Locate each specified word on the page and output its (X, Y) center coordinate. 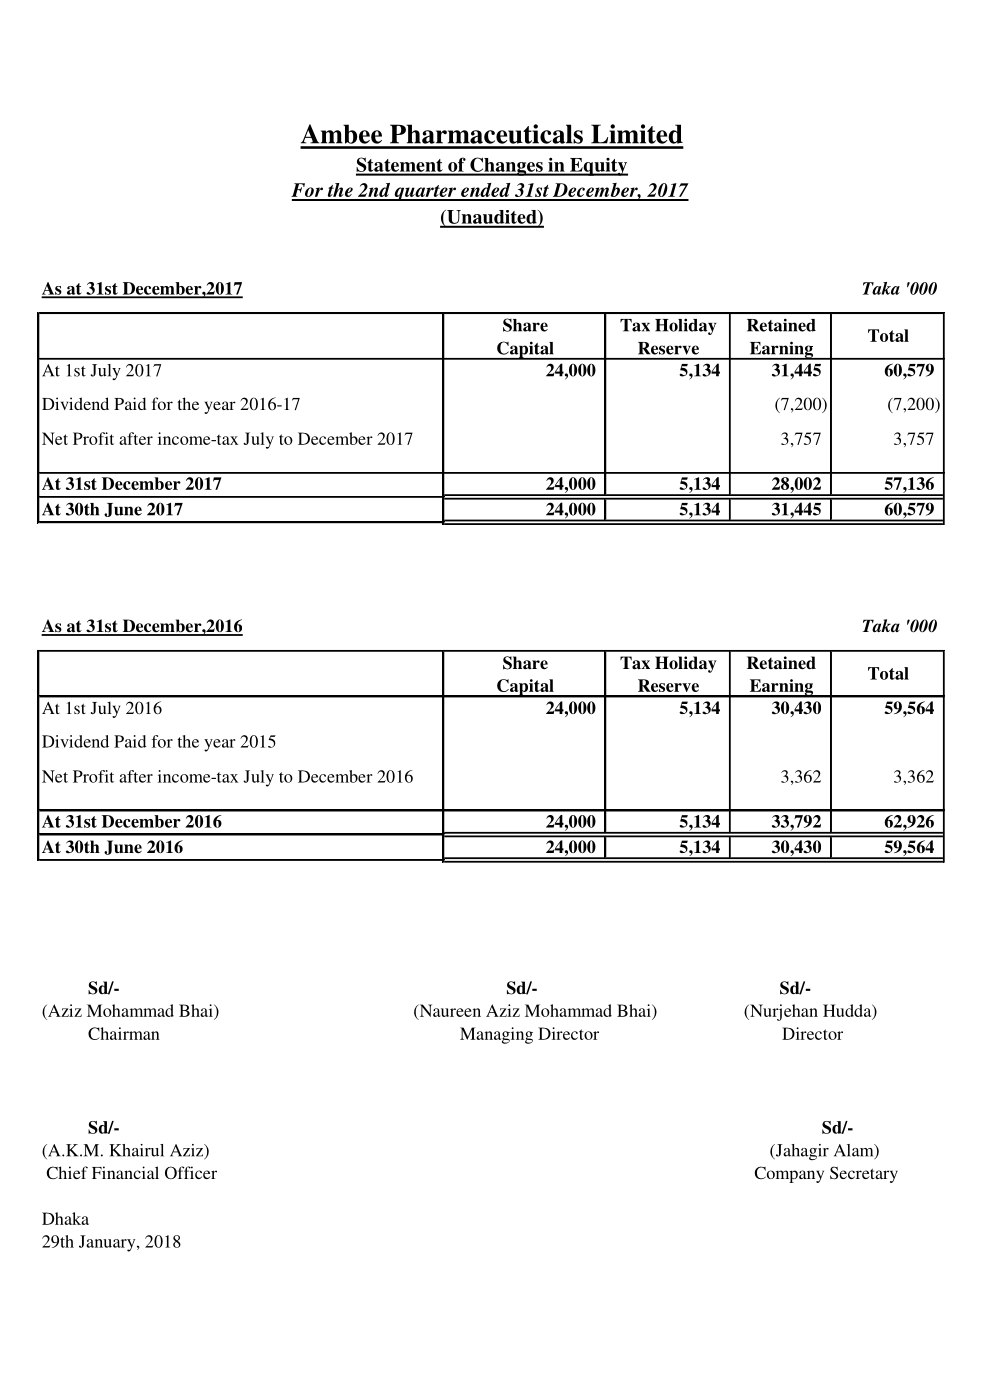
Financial (125, 1172)
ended (486, 191)
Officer (191, 1172)
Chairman (124, 1033)
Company (789, 1174)
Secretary (864, 1174)
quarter (425, 193)
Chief (67, 1172)
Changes (506, 166)
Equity (598, 167)
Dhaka (65, 1218)
